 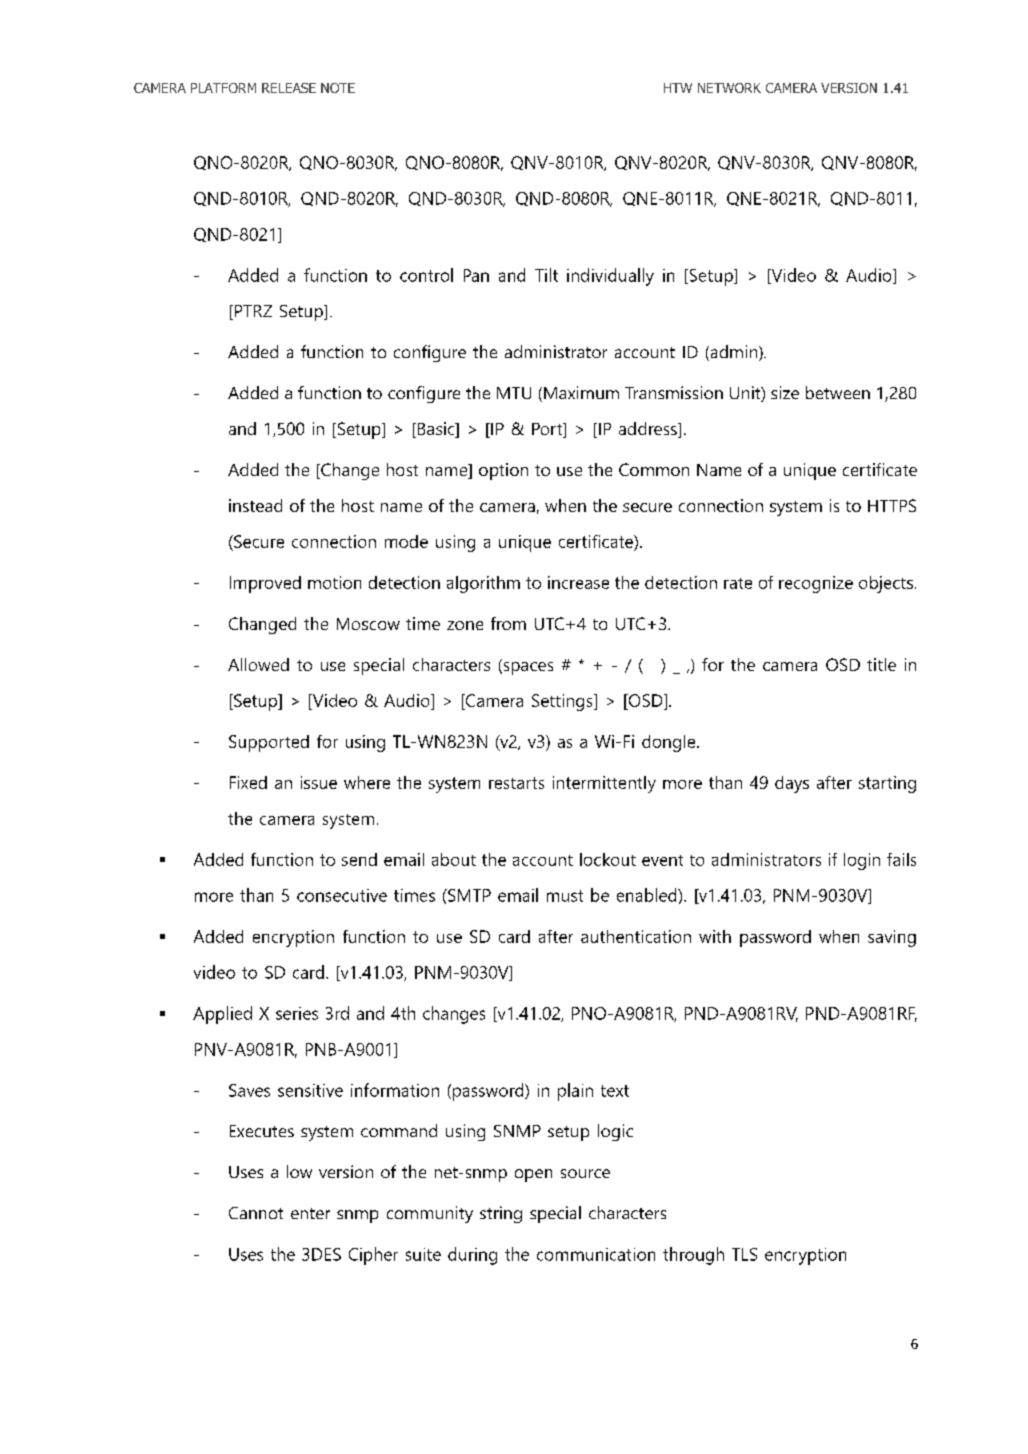 I want to click on saving, so click(x=892, y=938).
